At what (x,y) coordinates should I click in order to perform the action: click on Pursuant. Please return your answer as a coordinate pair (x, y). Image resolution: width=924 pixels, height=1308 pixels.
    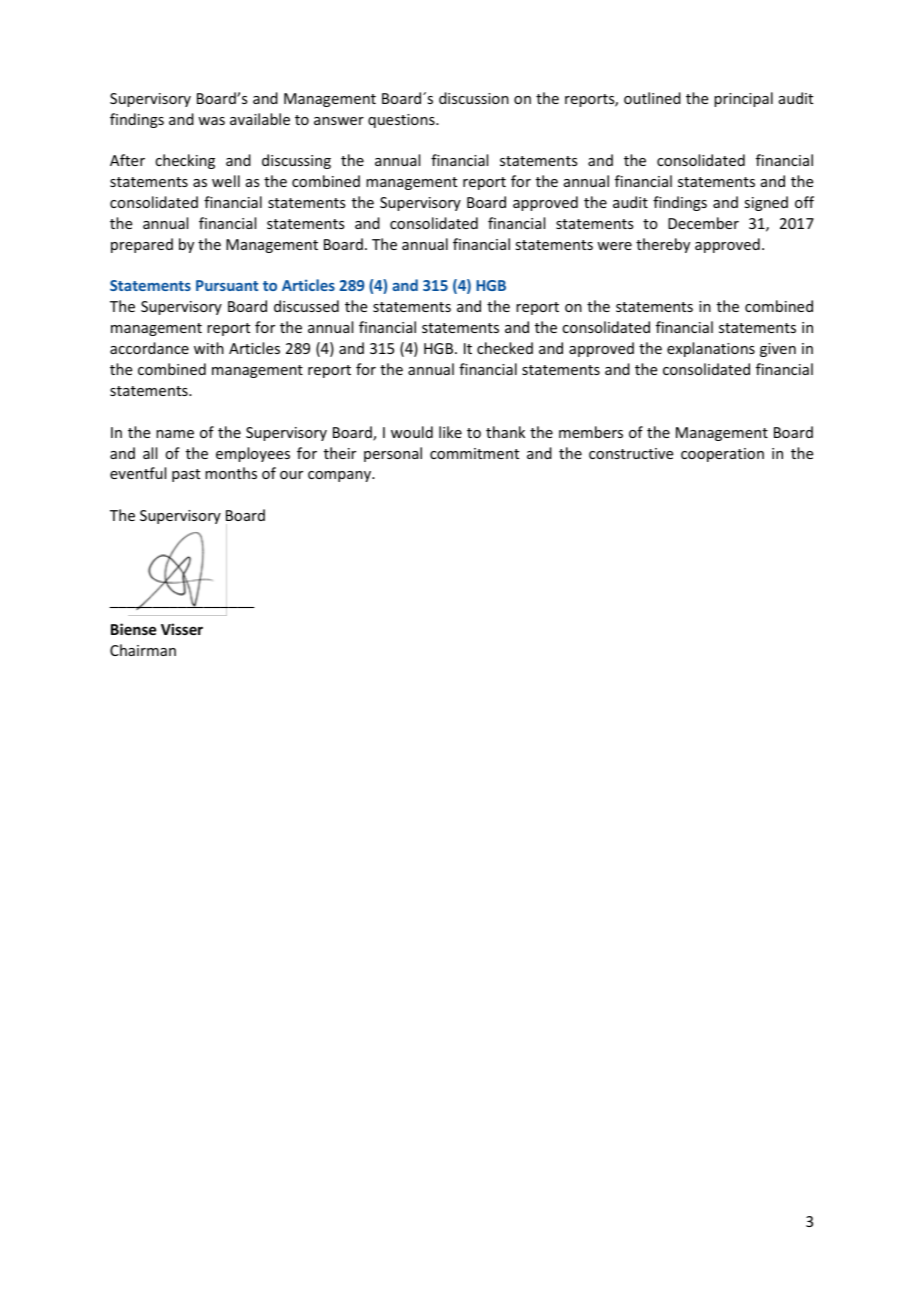
    Looking at the image, I should click on (227, 285).
